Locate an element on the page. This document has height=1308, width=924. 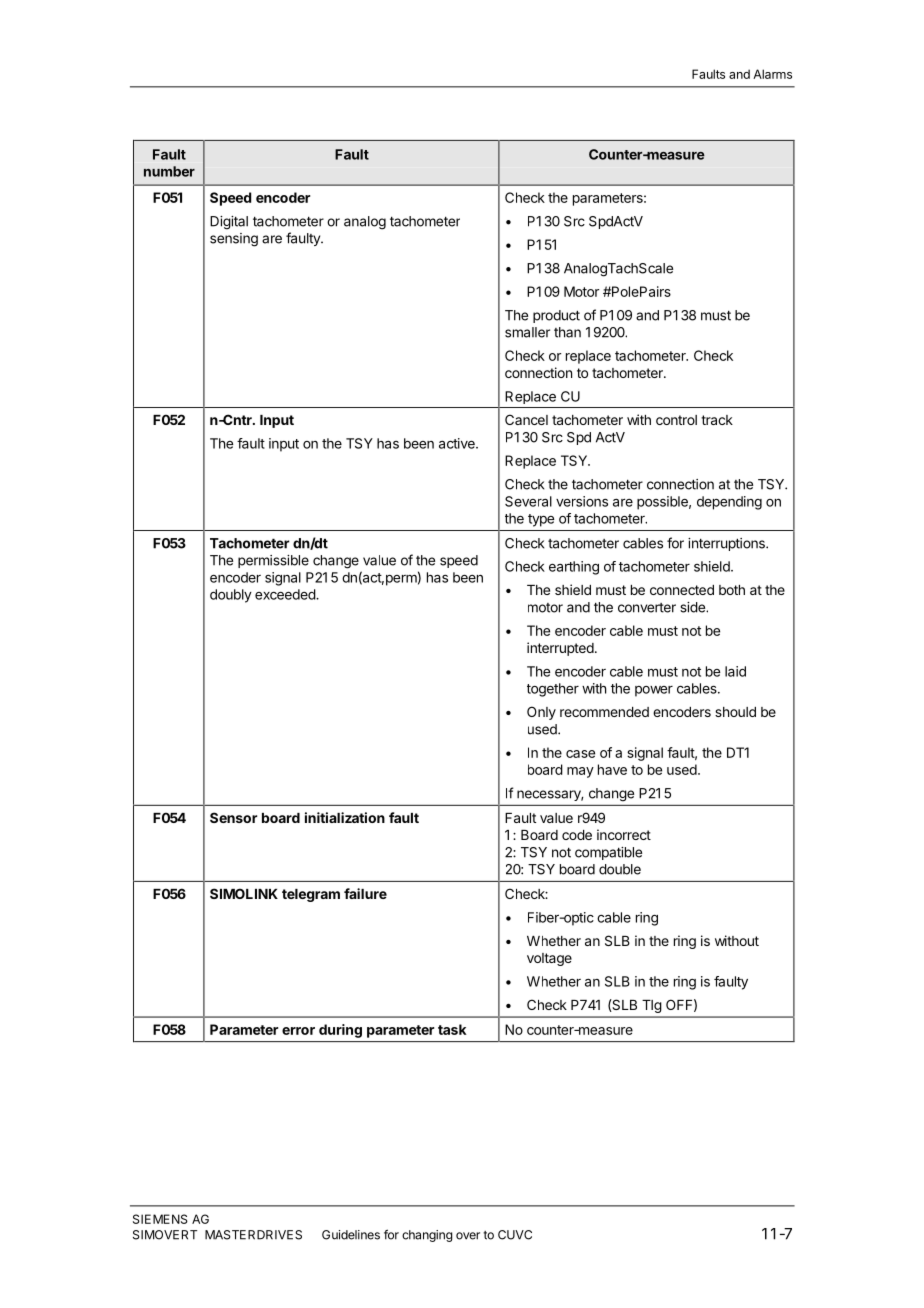
active is located at coordinates (458, 443).
